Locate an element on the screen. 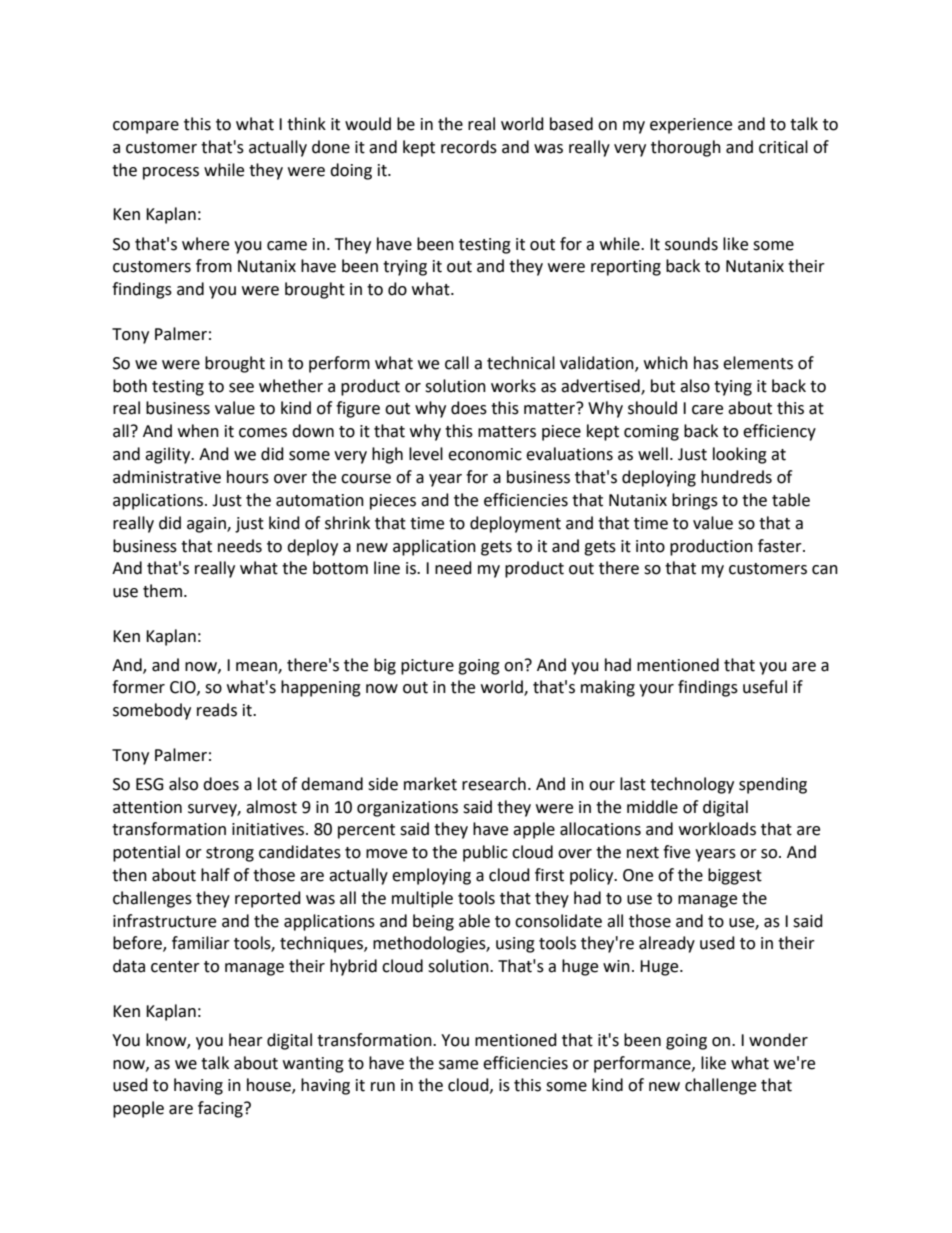 This screenshot has width=952, height=1233. ESG is located at coordinates (150, 784).
